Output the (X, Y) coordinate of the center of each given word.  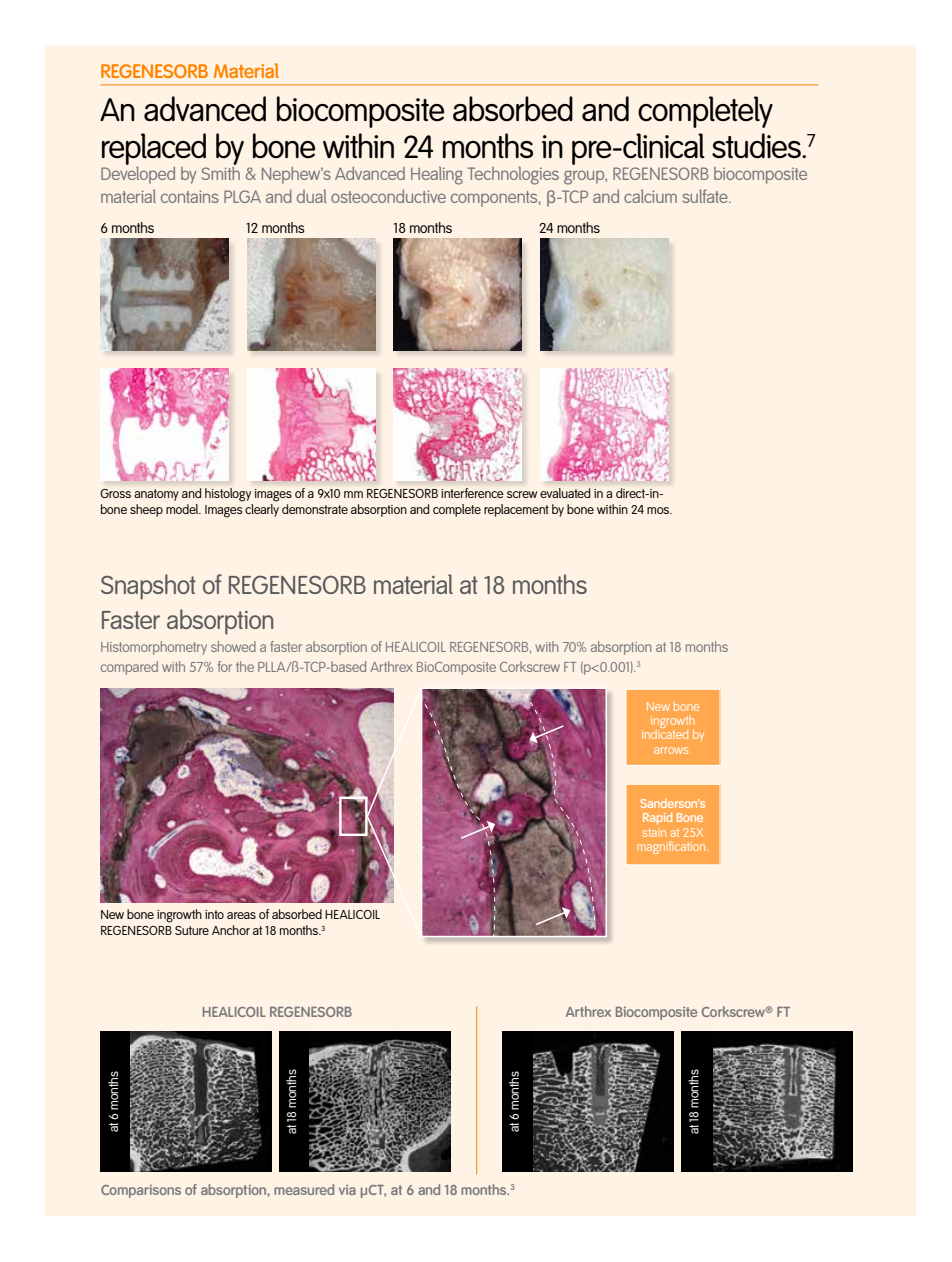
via (347, 1190)
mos (659, 510)
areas (241, 915)
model (183, 509)
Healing (437, 176)
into (214, 914)
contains (190, 196)
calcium (650, 196)
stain (654, 832)
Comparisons (141, 1191)
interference (472, 493)
